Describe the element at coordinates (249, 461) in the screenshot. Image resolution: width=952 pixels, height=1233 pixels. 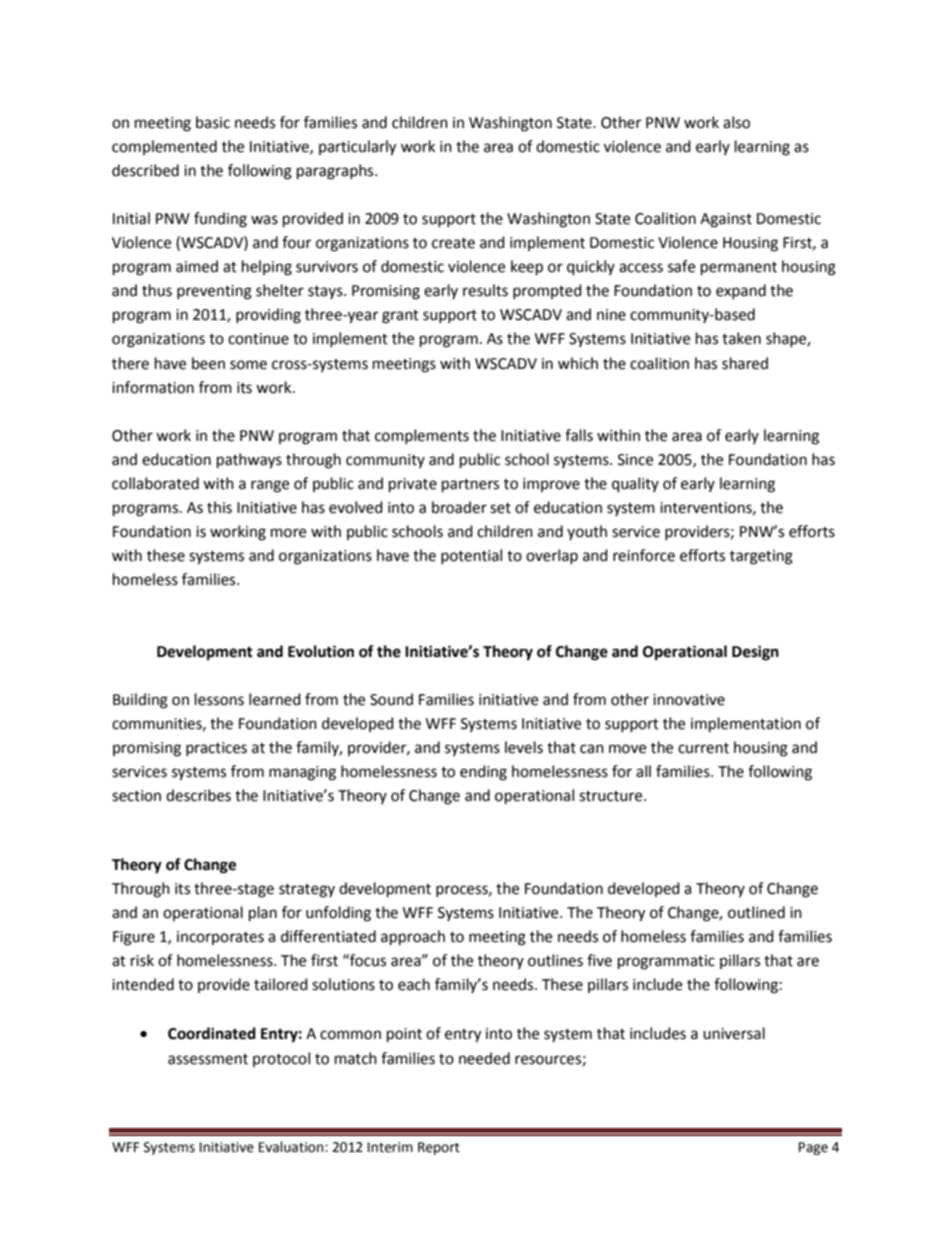
I see `pathways` at that location.
